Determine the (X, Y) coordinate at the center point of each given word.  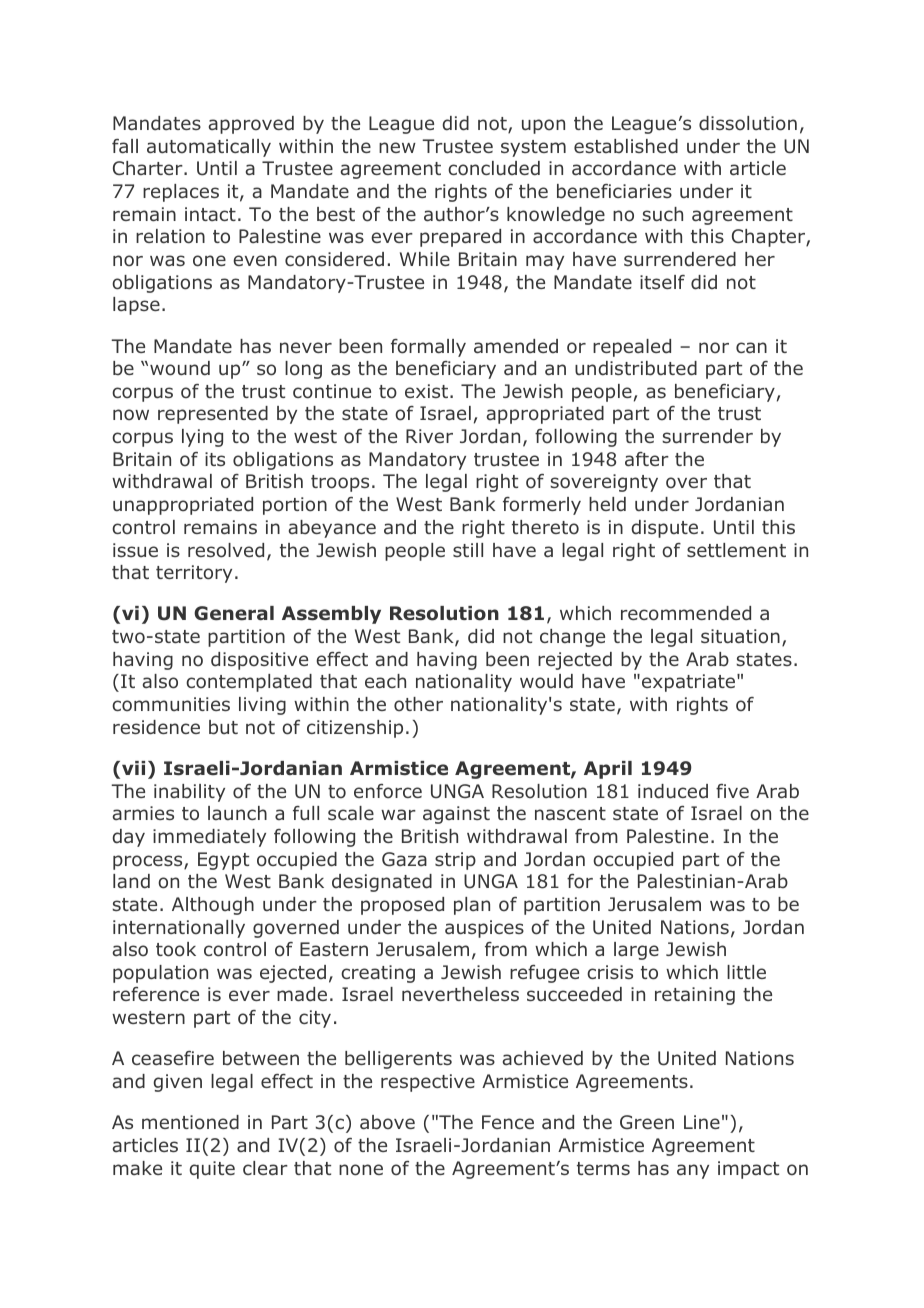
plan (472, 906)
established (626, 146)
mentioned (190, 1122)
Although (213, 906)
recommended (686, 613)
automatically (209, 148)
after (647, 459)
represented (213, 415)
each (385, 681)
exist (426, 391)
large (636, 951)
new (397, 147)
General (234, 613)
